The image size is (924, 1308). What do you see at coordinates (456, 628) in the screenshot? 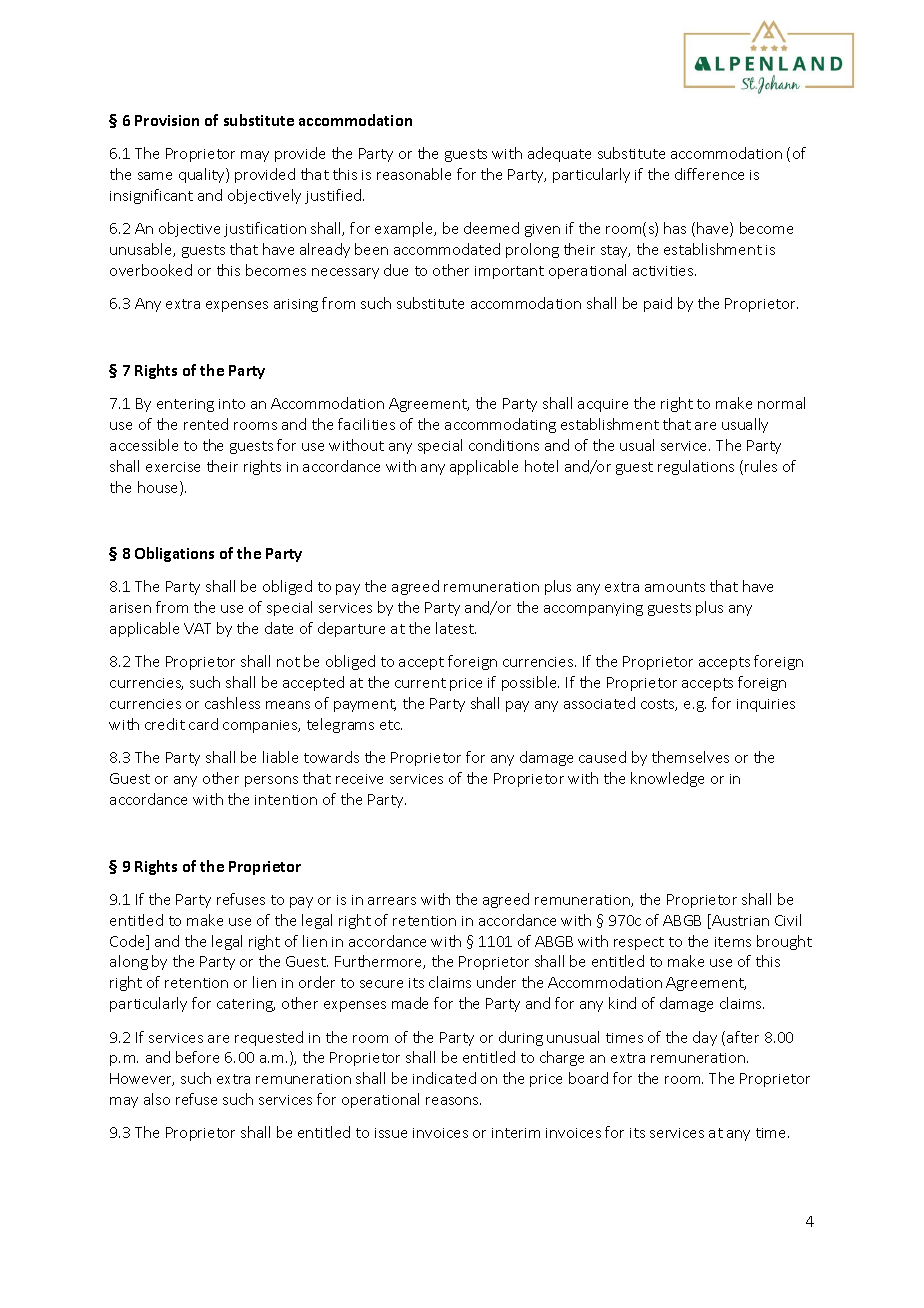
I see `latest` at bounding box center [456, 628].
